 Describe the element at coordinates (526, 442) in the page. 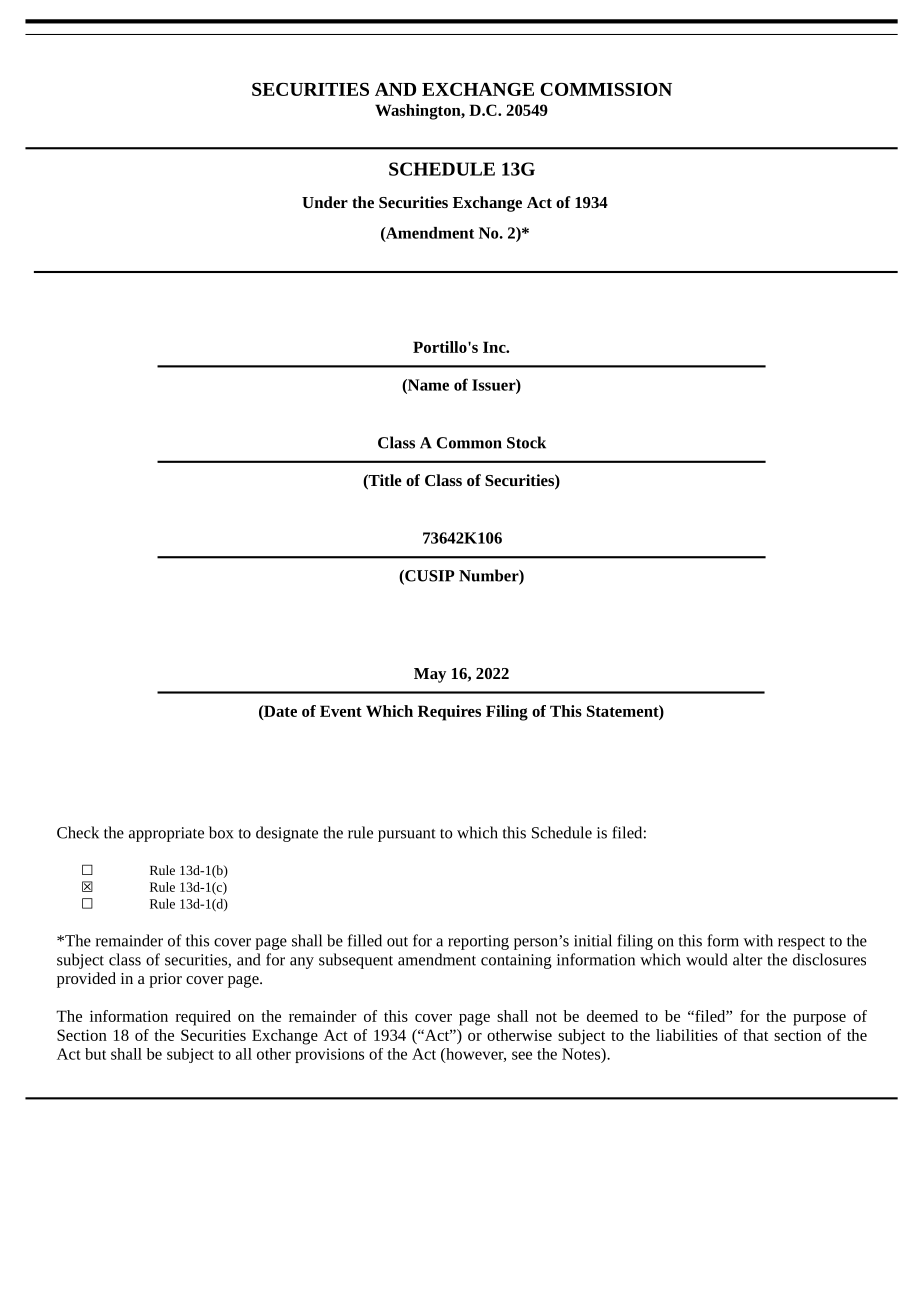

I see `Stock` at that location.
